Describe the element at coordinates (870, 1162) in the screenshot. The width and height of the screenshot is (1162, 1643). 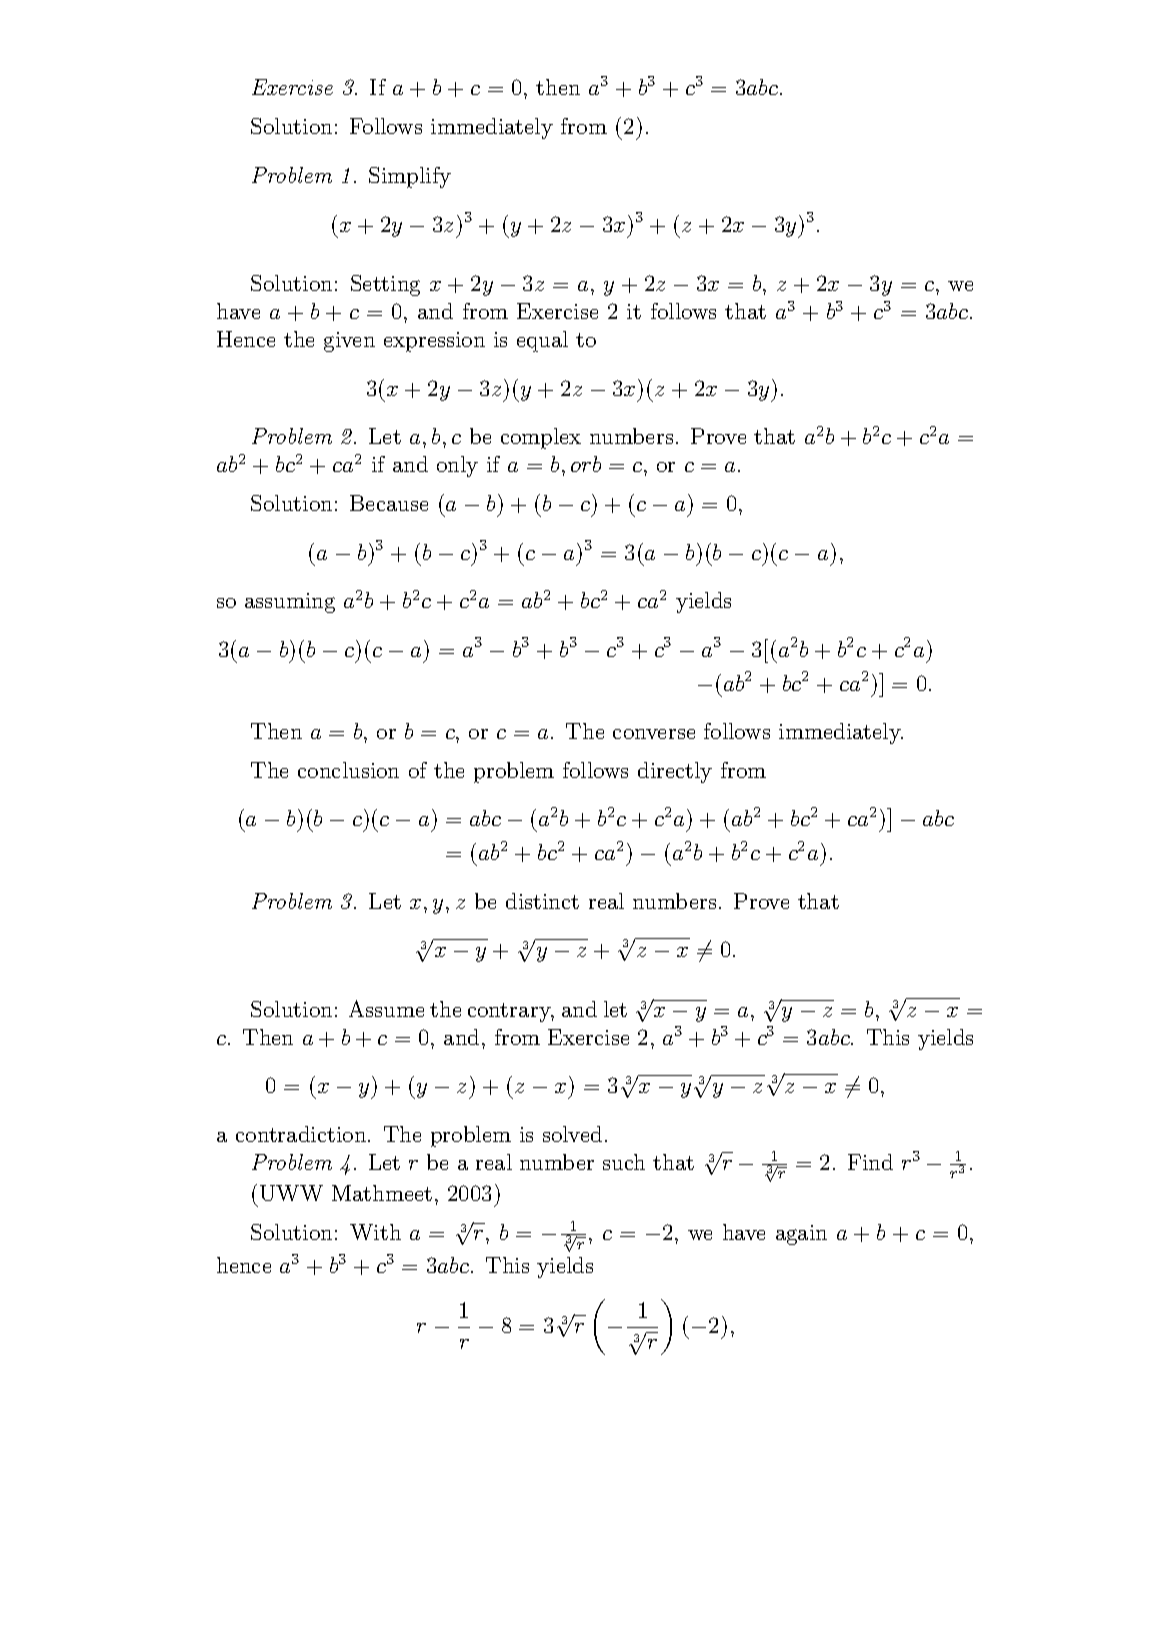
I see `Find` at that location.
